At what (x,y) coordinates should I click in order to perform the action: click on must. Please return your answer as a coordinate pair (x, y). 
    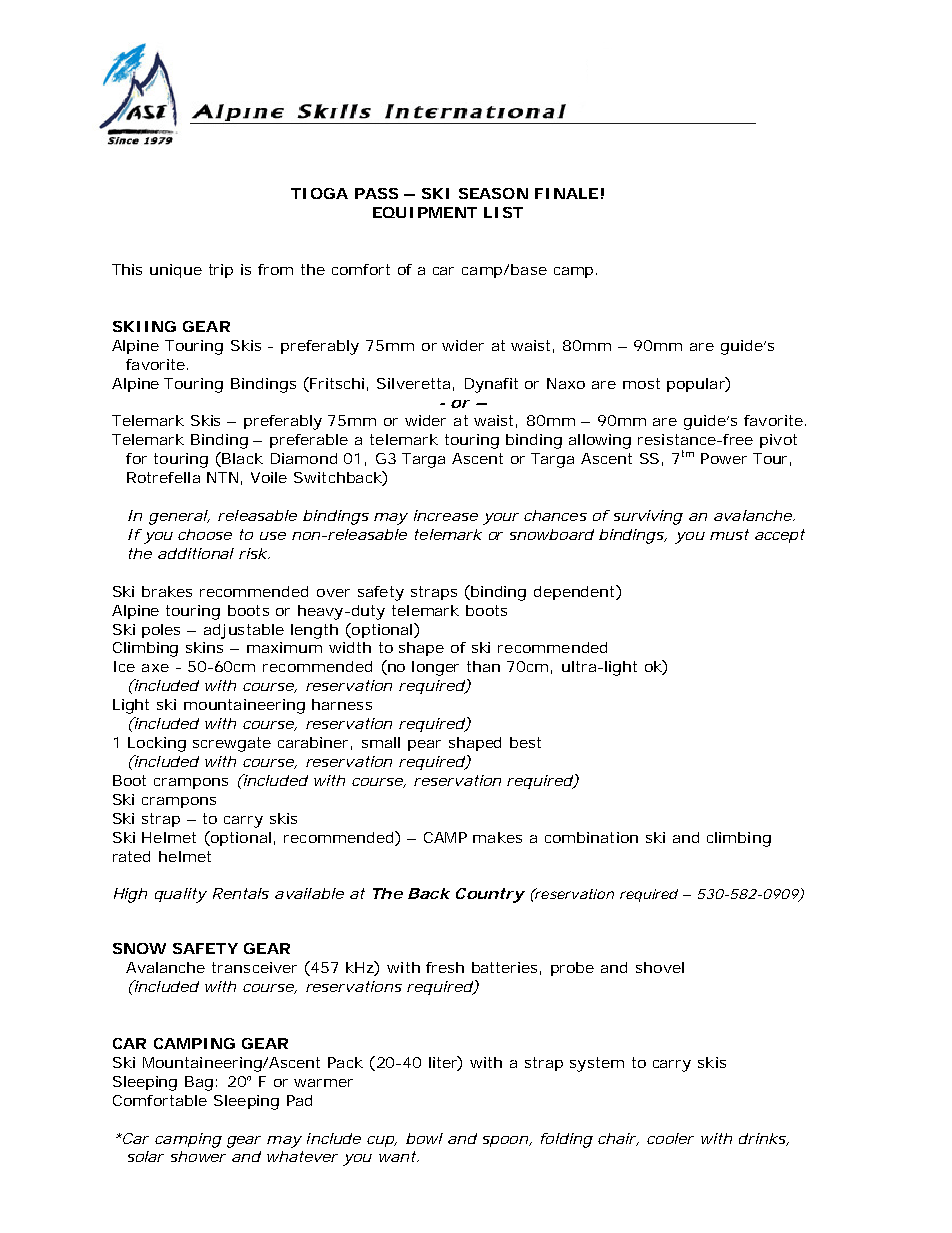
    Looking at the image, I should click on (729, 534).
